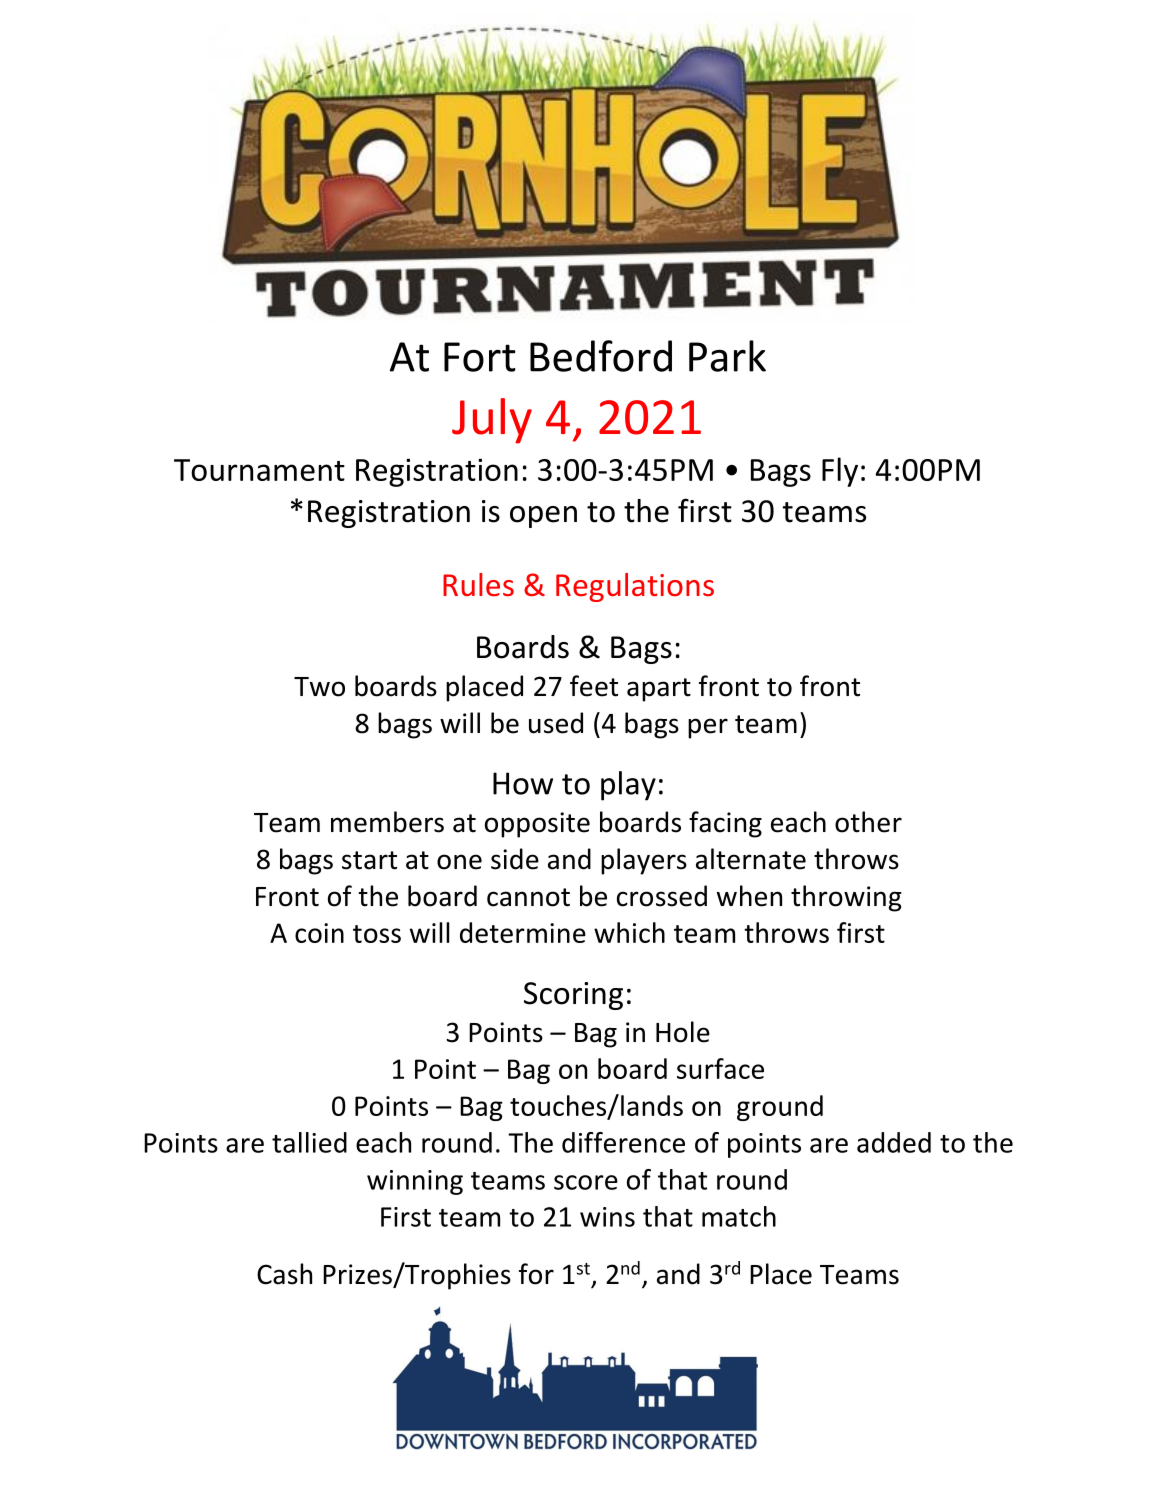 Image resolution: width=1156 pixels, height=1496 pixels. What do you see at coordinates (601, 356) in the document?
I see `Bedford` at bounding box center [601, 356].
